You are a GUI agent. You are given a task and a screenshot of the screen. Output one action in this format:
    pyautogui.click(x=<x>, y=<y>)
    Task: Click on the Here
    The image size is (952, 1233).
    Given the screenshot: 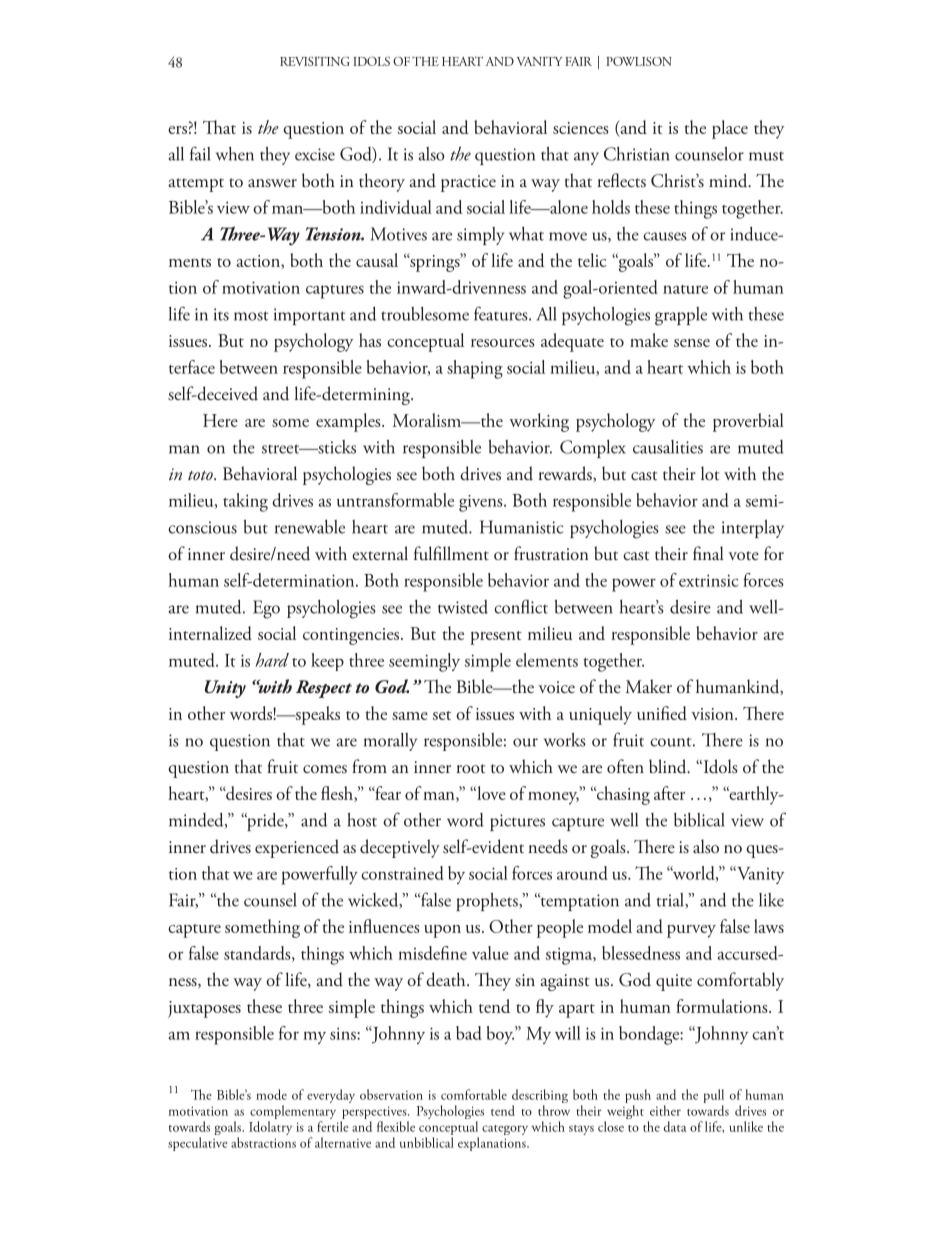 What is the action you would take?
    pyautogui.click(x=220, y=420)
